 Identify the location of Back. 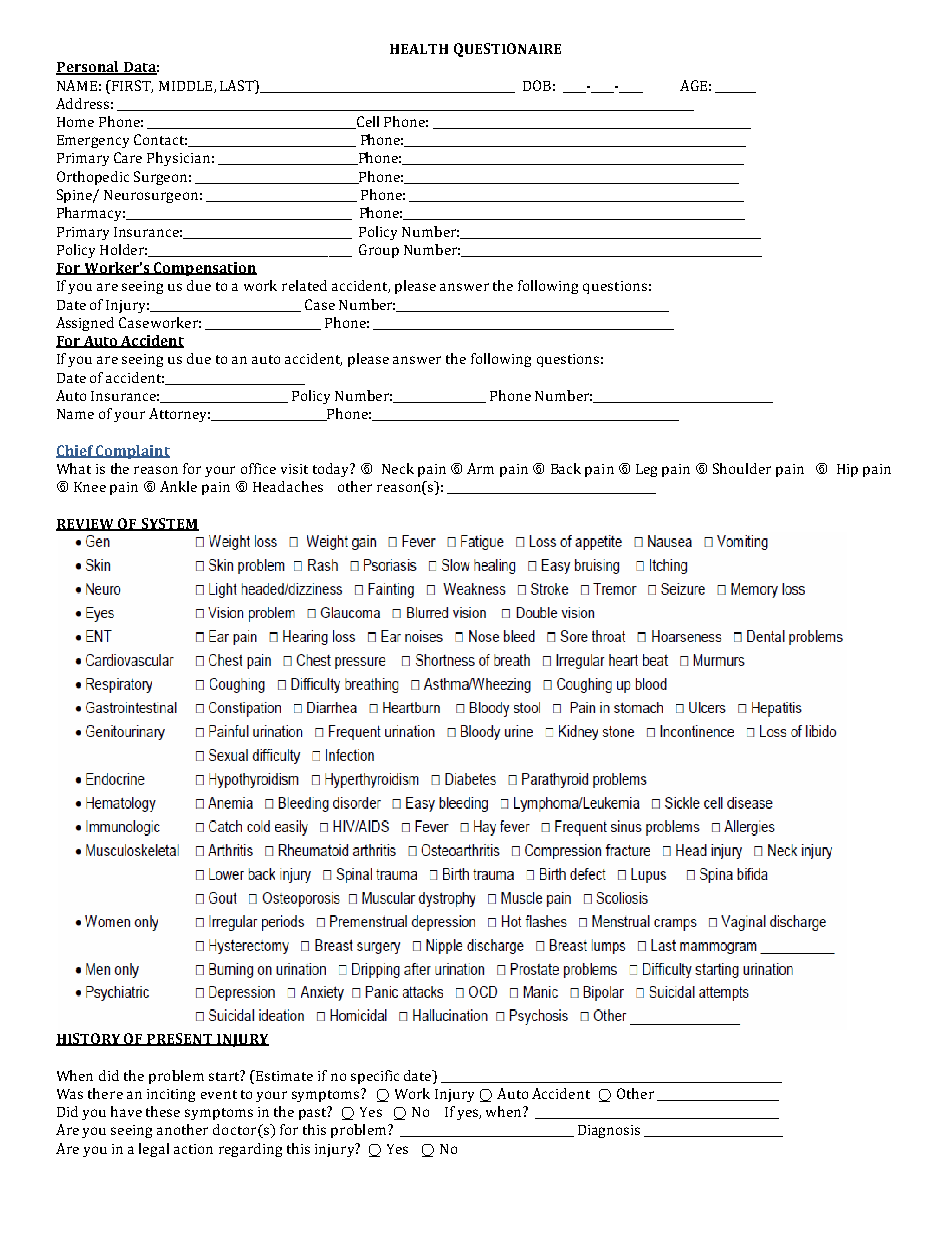
(566, 468).
